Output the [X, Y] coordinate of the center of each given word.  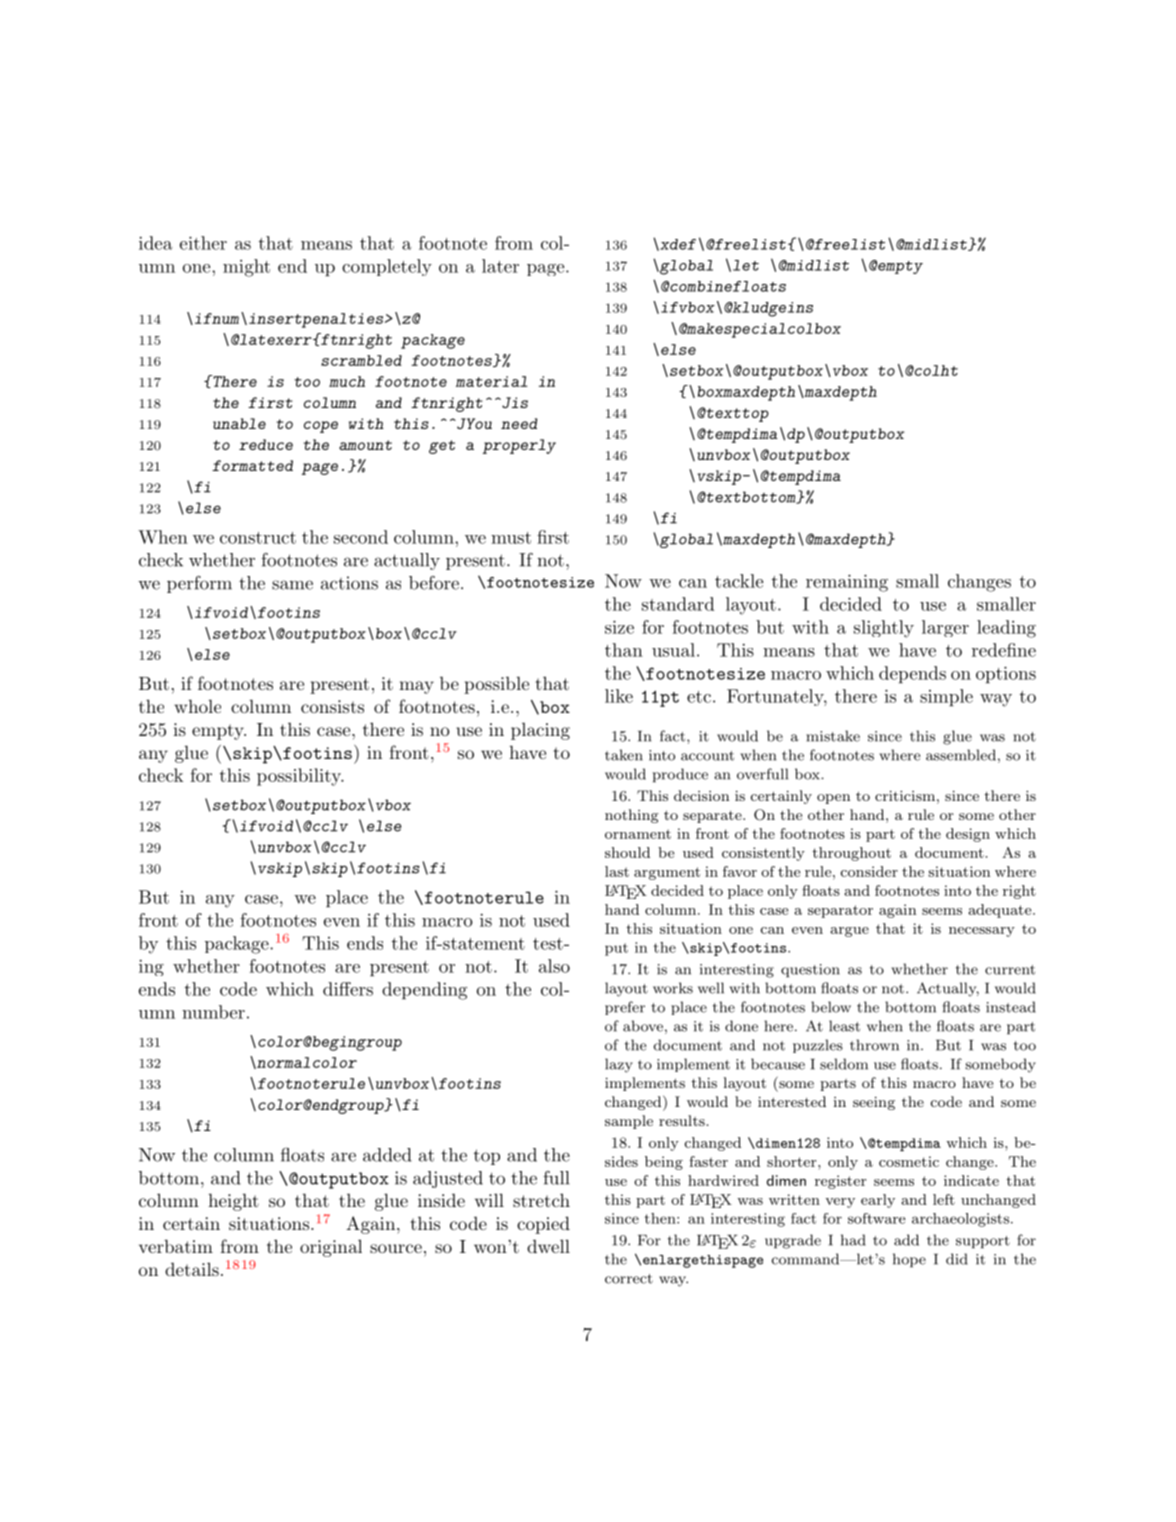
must [511, 538]
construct [258, 538]
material [492, 381]
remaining [847, 583]
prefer [625, 1008]
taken [624, 755]
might [246, 268]
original [331, 1248]
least [844, 1026]
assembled [961, 755]
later [500, 266]
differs [348, 989]
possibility [300, 777]
